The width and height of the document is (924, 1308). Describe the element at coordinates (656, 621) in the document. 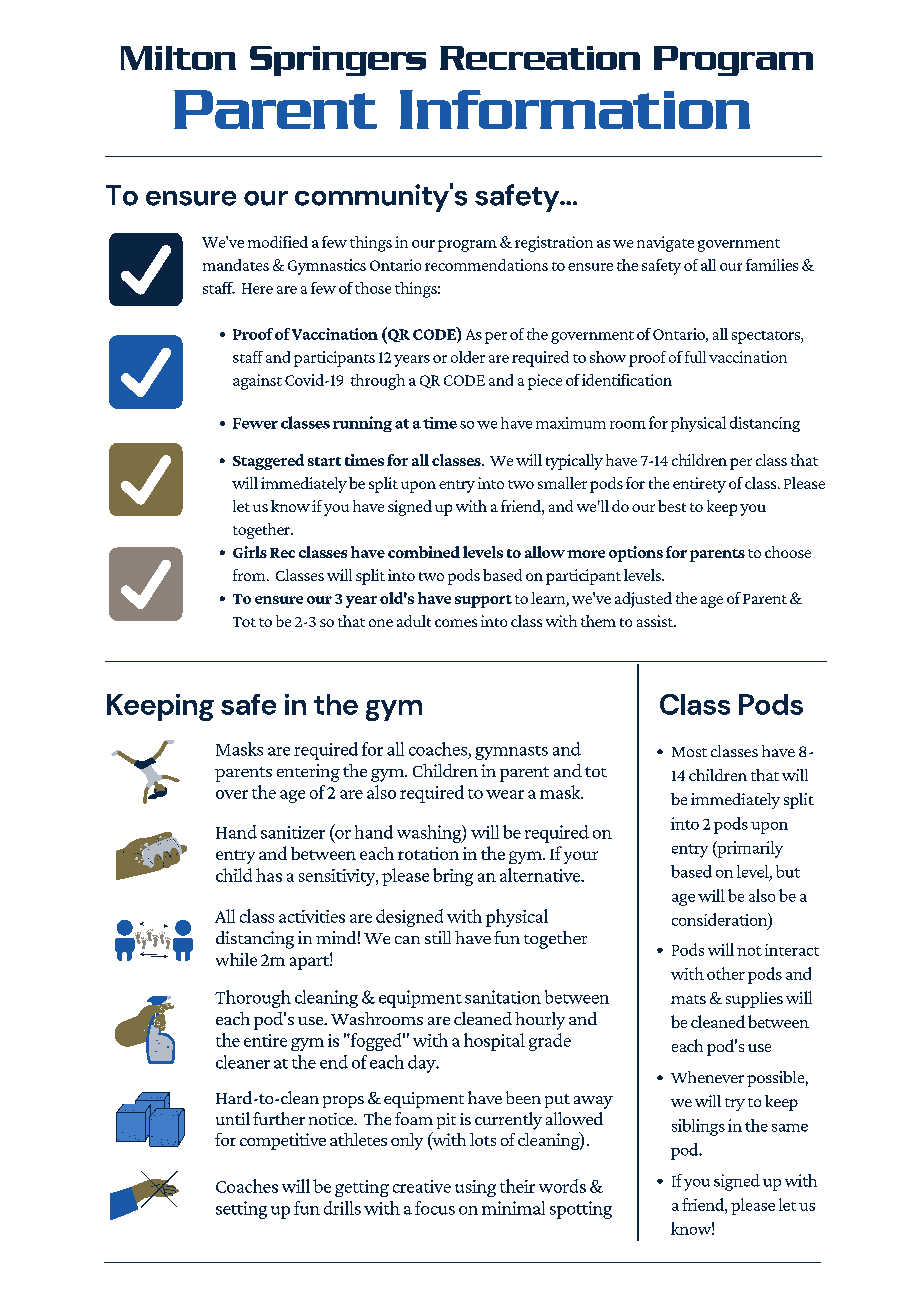

I see `assist` at that location.
